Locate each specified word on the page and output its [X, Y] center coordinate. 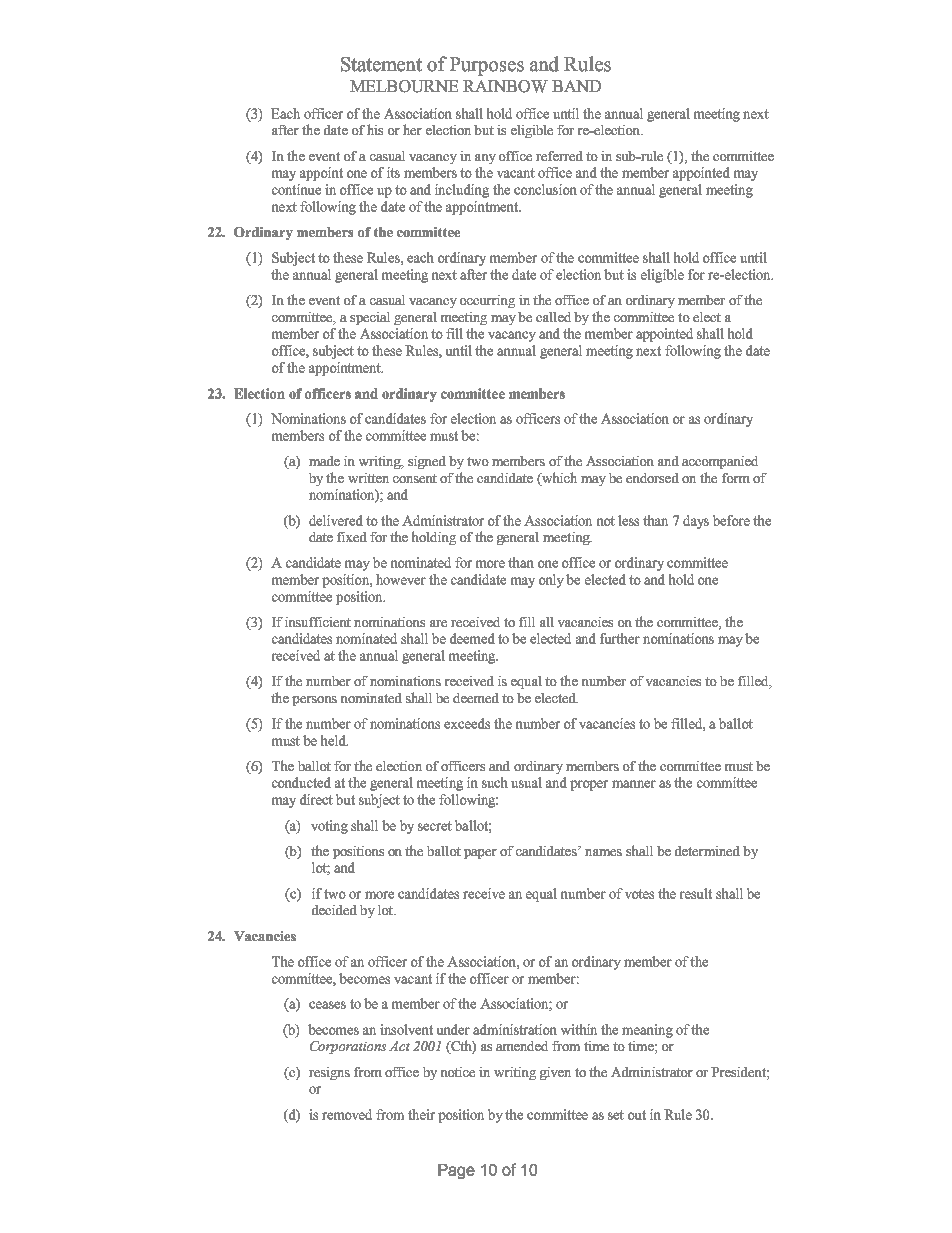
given [555, 1073]
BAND [576, 86]
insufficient [318, 622]
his [375, 129]
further [620, 638]
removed [347, 1114]
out [637, 1115]
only [551, 581]
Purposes [487, 66]
